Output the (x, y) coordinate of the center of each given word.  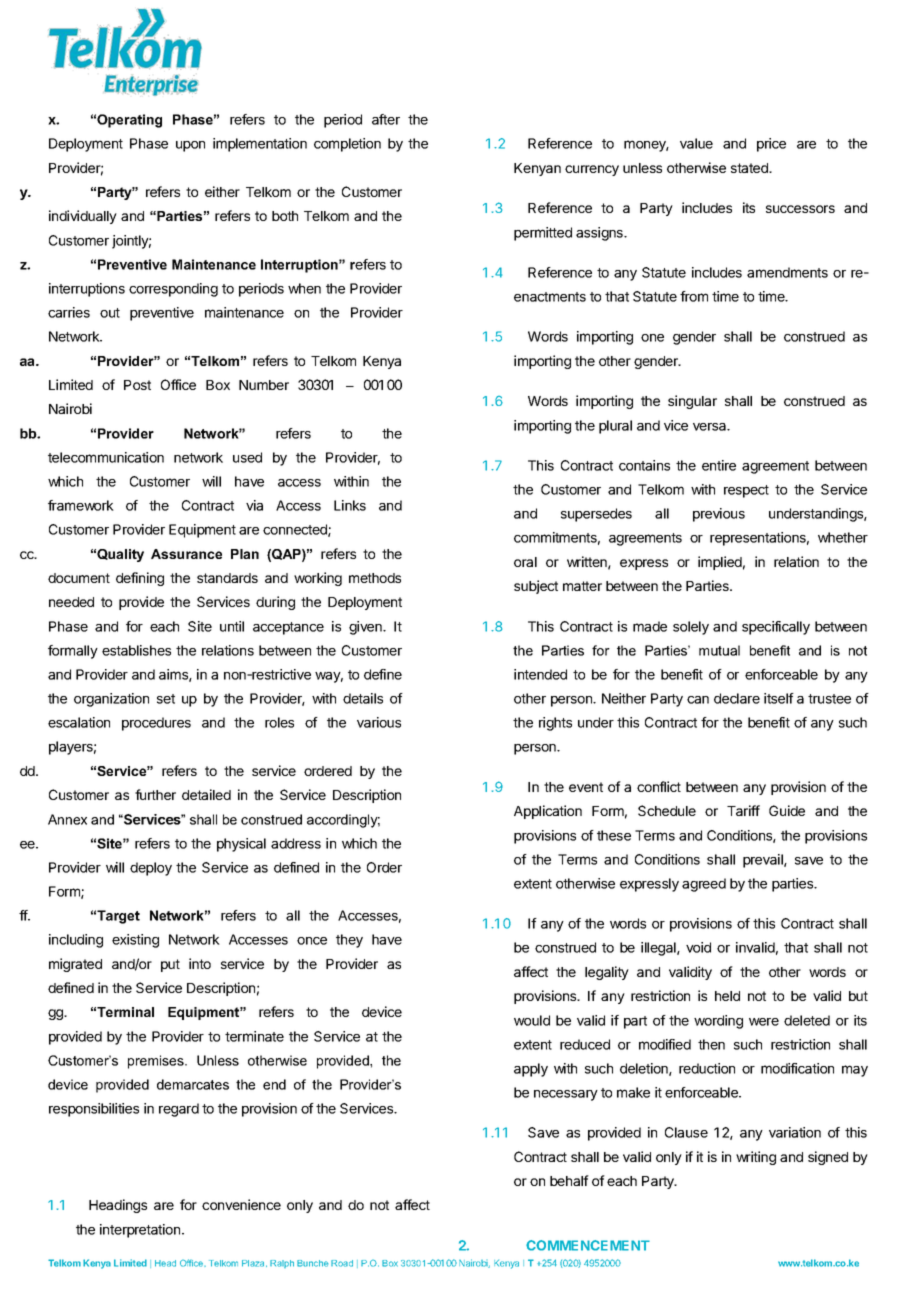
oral (525, 562)
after (386, 119)
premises (157, 1062)
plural (615, 427)
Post (137, 385)
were (764, 1022)
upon (190, 146)
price (771, 145)
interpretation (141, 1231)
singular (692, 402)
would (532, 1020)
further (155, 794)
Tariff (743, 810)
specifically (776, 628)
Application (548, 812)
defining (140, 579)
